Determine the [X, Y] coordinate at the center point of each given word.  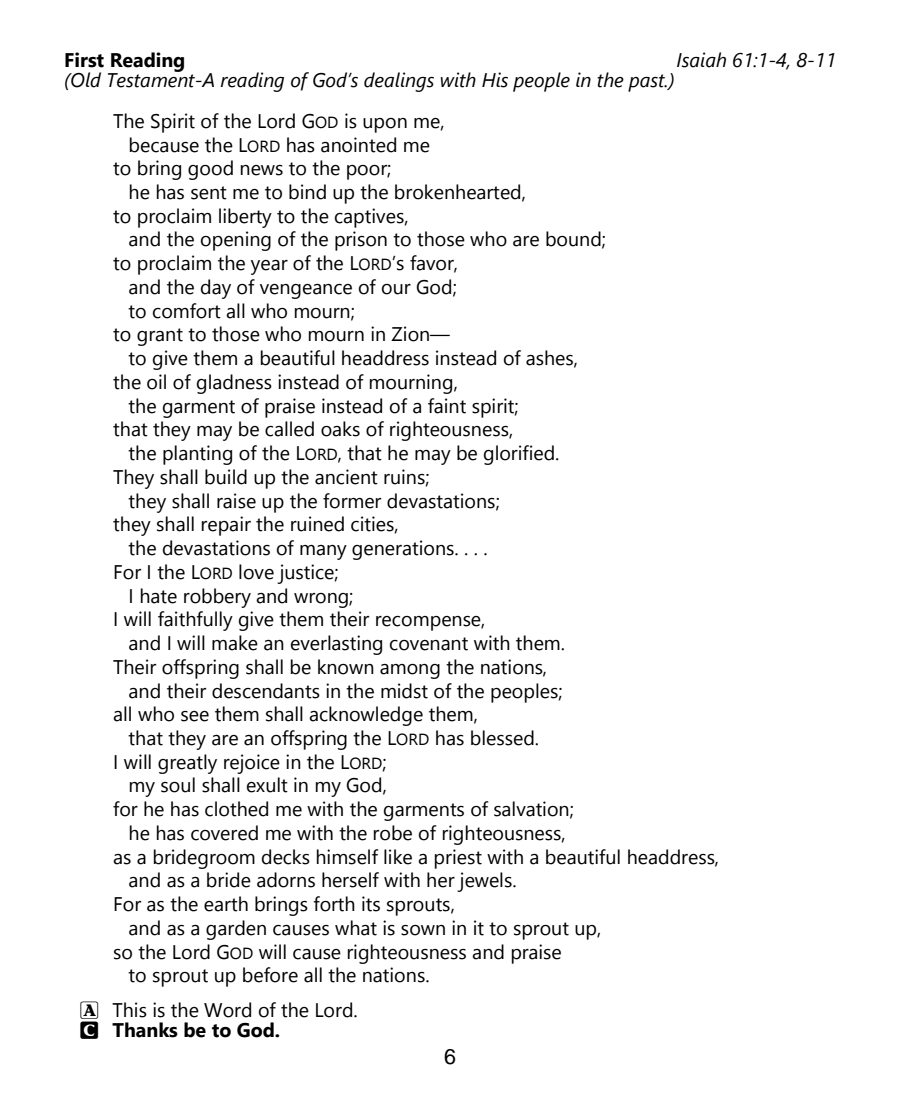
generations [404, 550]
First [84, 60]
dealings [399, 82]
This [129, 1010]
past [648, 83]
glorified [519, 455]
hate [158, 596]
